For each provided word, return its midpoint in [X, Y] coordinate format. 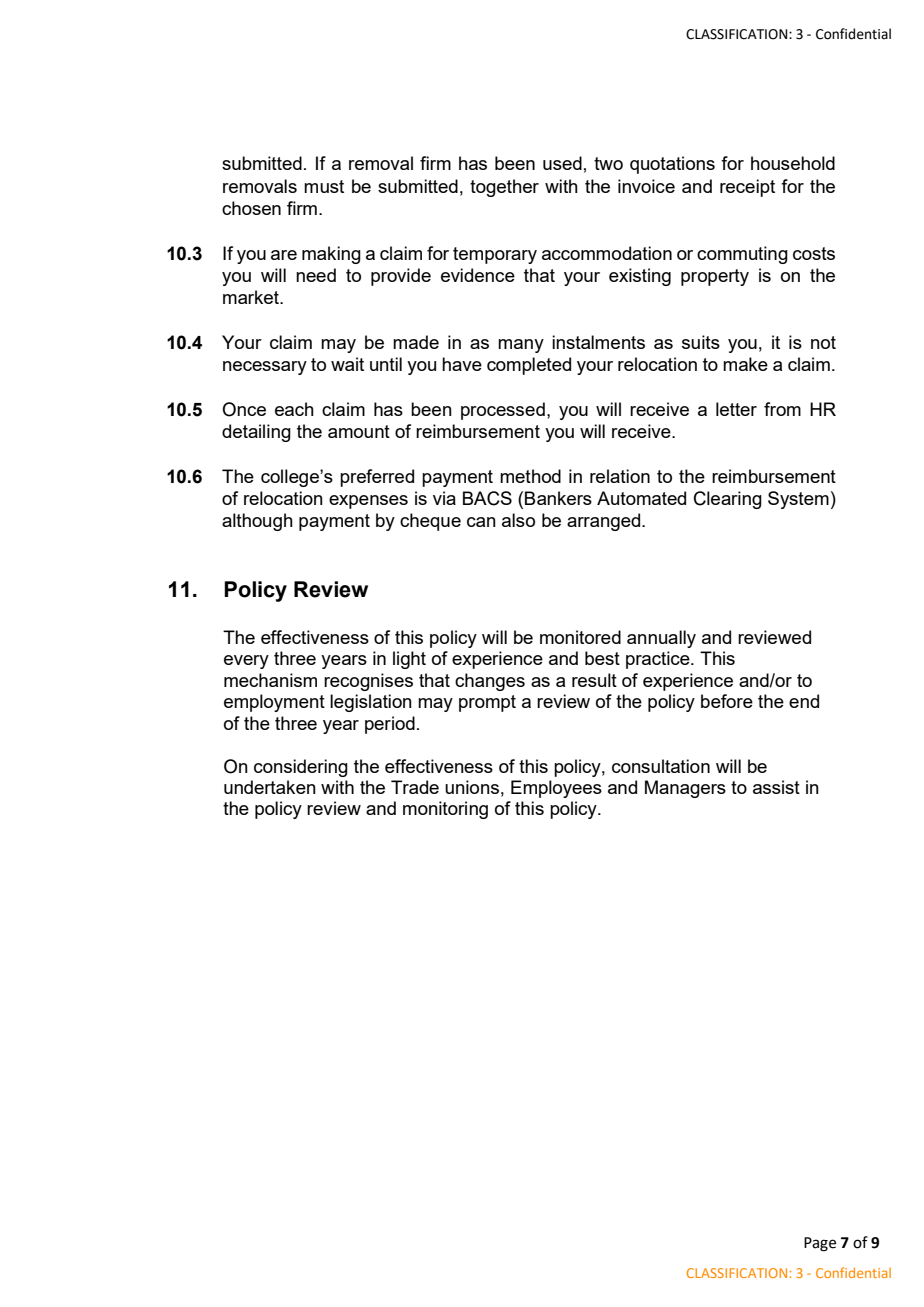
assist [776, 787]
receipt [747, 188]
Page [820, 1244]
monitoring [445, 810]
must [324, 186]
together [504, 188]
